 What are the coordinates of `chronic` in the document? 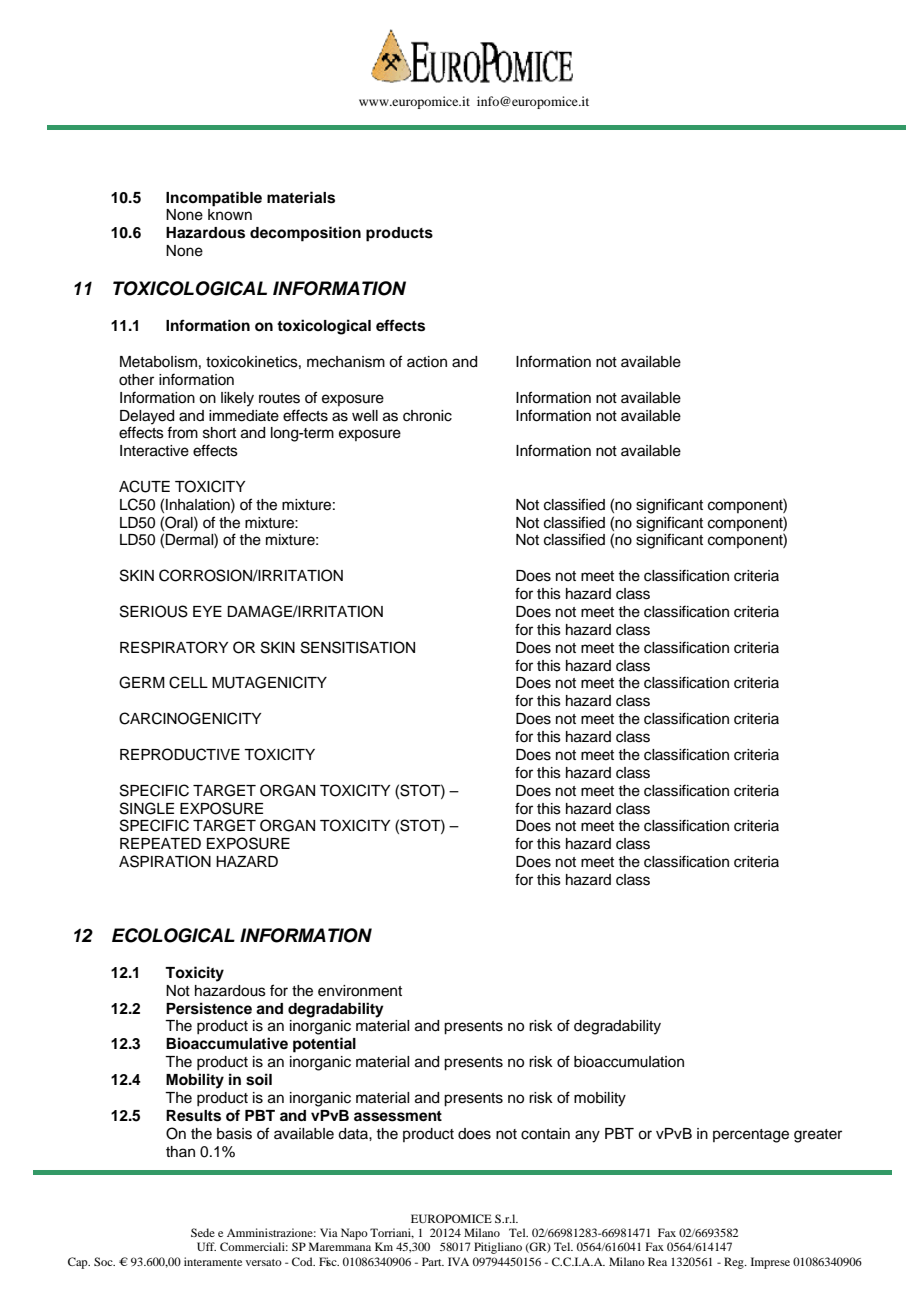 It's located at (427, 416).
